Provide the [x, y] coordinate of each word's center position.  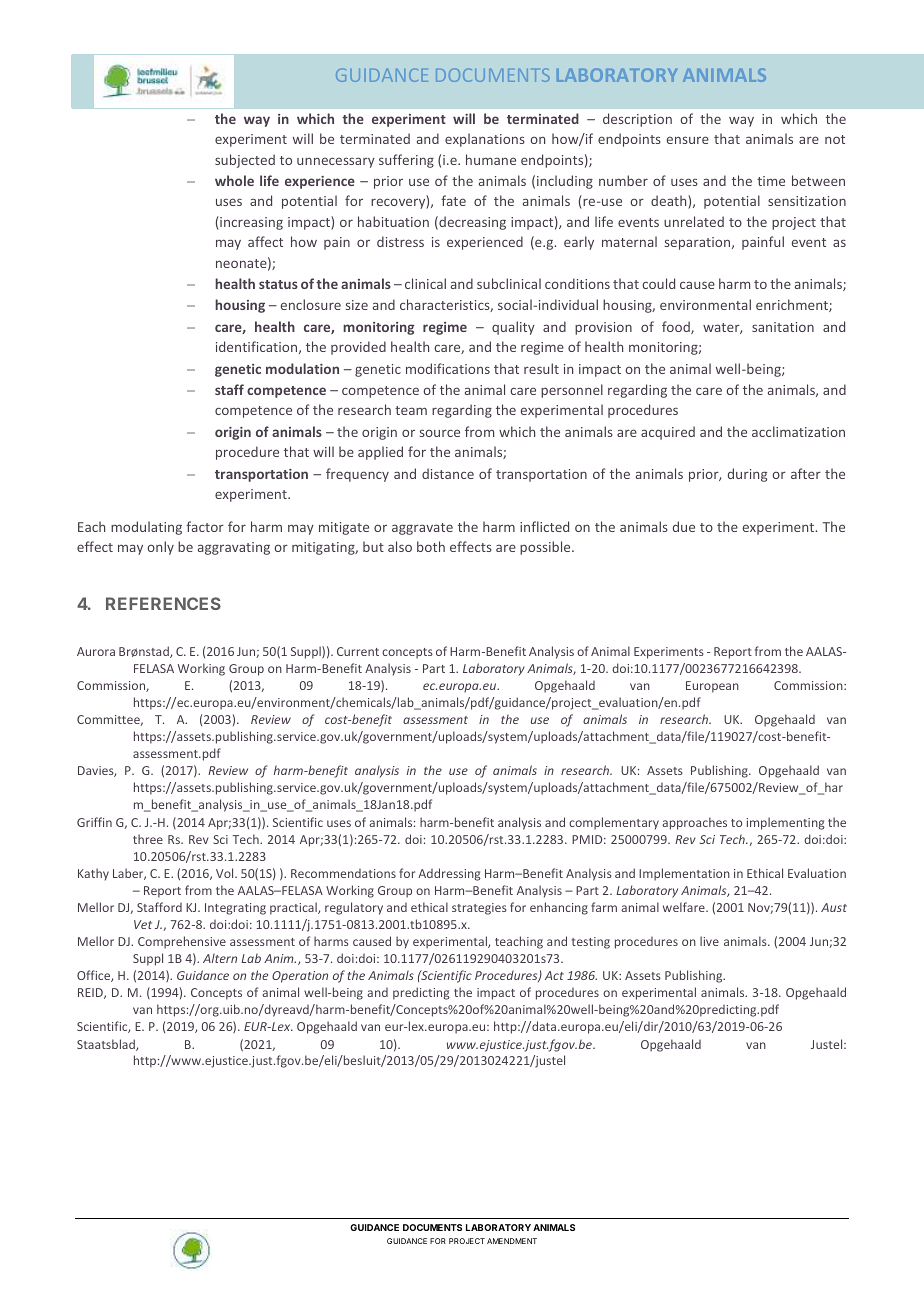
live [709, 941]
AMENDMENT [512, 1241]
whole [234, 180]
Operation [300, 977]
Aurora [96, 651]
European [712, 687]
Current [358, 651]
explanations [485, 140]
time [771, 181]
